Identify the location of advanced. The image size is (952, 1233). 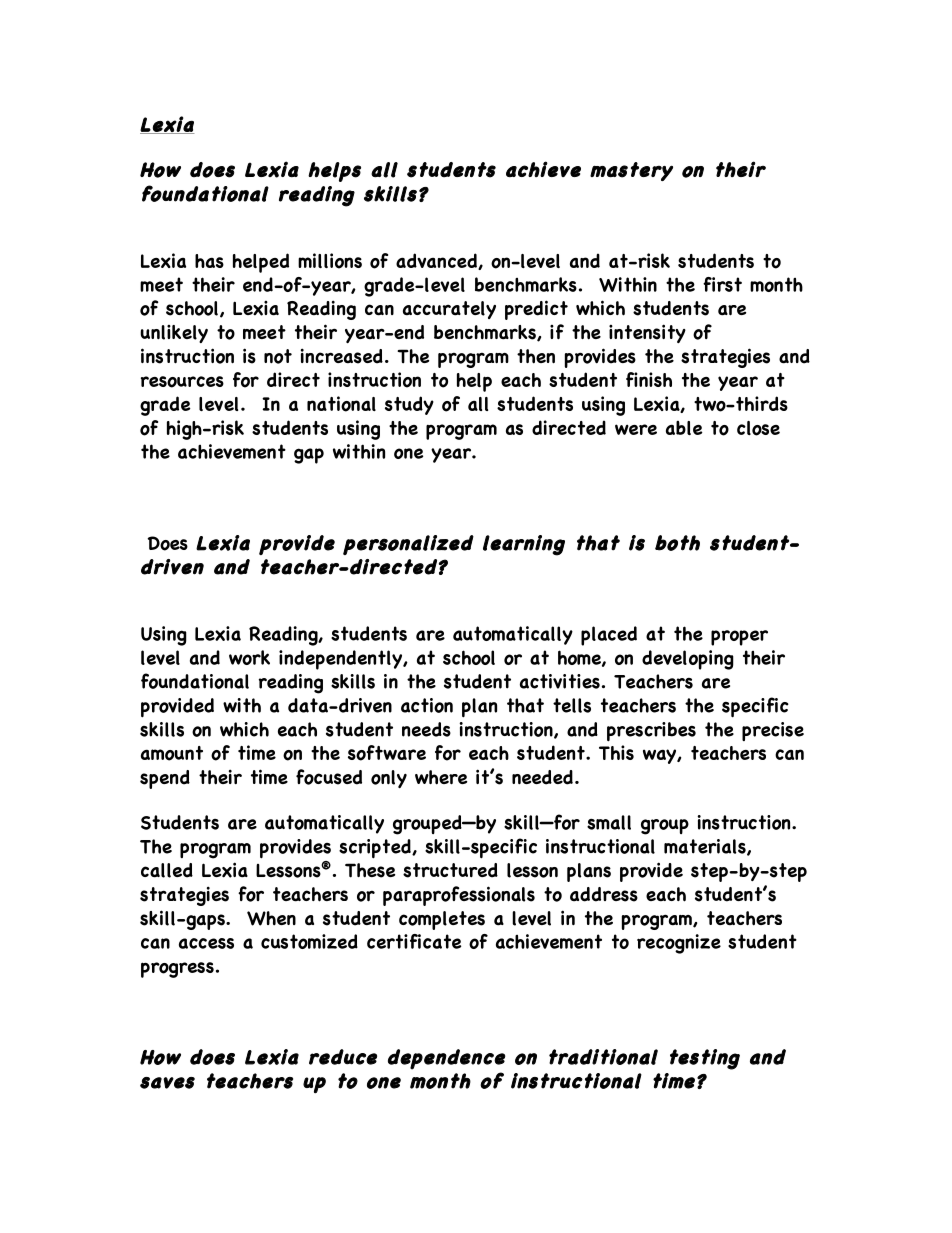
(437, 261).
